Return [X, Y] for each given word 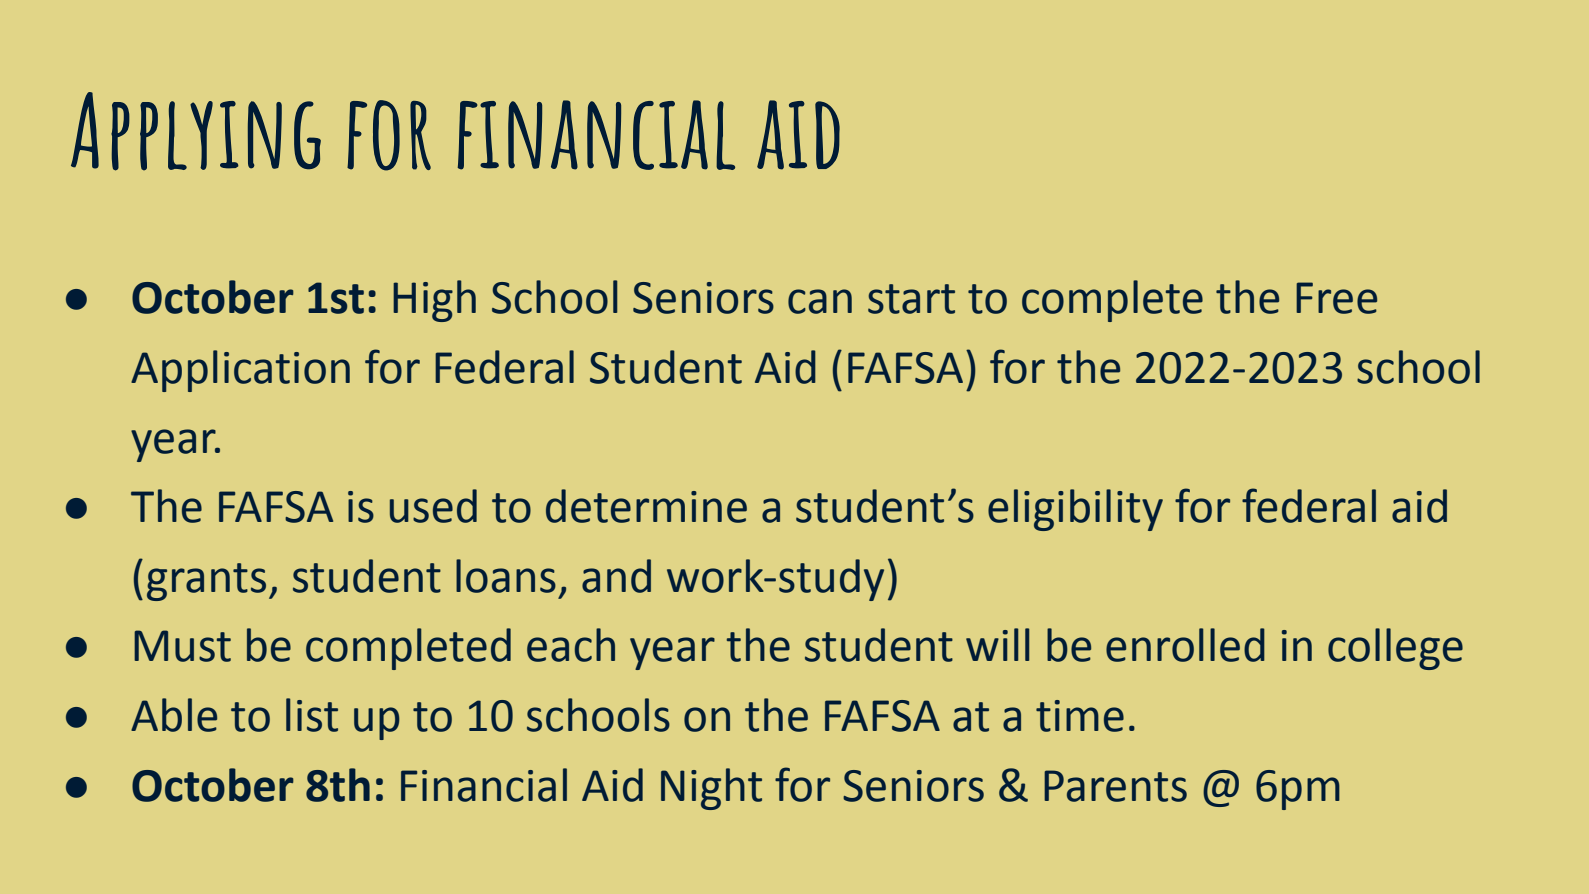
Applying [196, 131]
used [433, 506]
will [997, 644]
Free [1336, 298]
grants [206, 582]
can [820, 301]
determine [646, 506]
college [1395, 649]
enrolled [1185, 645]
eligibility [1075, 510]
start [911, 299]
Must [182, 646]
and [616, 576]
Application [240, 371]
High [434, 301]
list [312, 715]
